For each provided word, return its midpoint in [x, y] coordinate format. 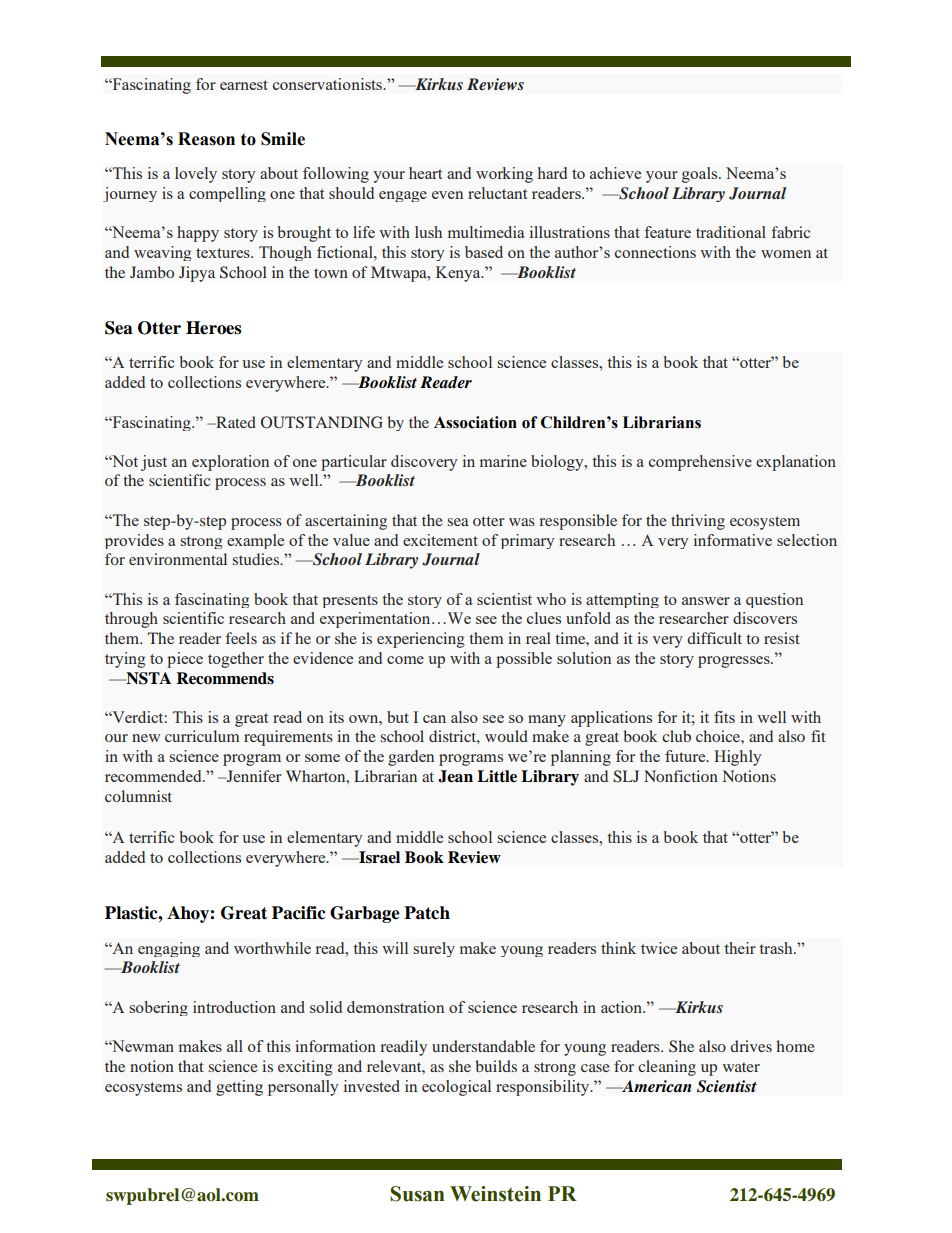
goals [701, 175]
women [786, 254]
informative [733, 540]
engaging [169, 949]
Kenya [459, 274]
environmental [178, 559]
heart [425, 173]
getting [239, 1088]
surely [434, 949]
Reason [206, 139]
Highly [738, 758]
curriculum [202, 736]
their [740, 948]
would [506, 736]
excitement [440, 540]
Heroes [213, 328]
